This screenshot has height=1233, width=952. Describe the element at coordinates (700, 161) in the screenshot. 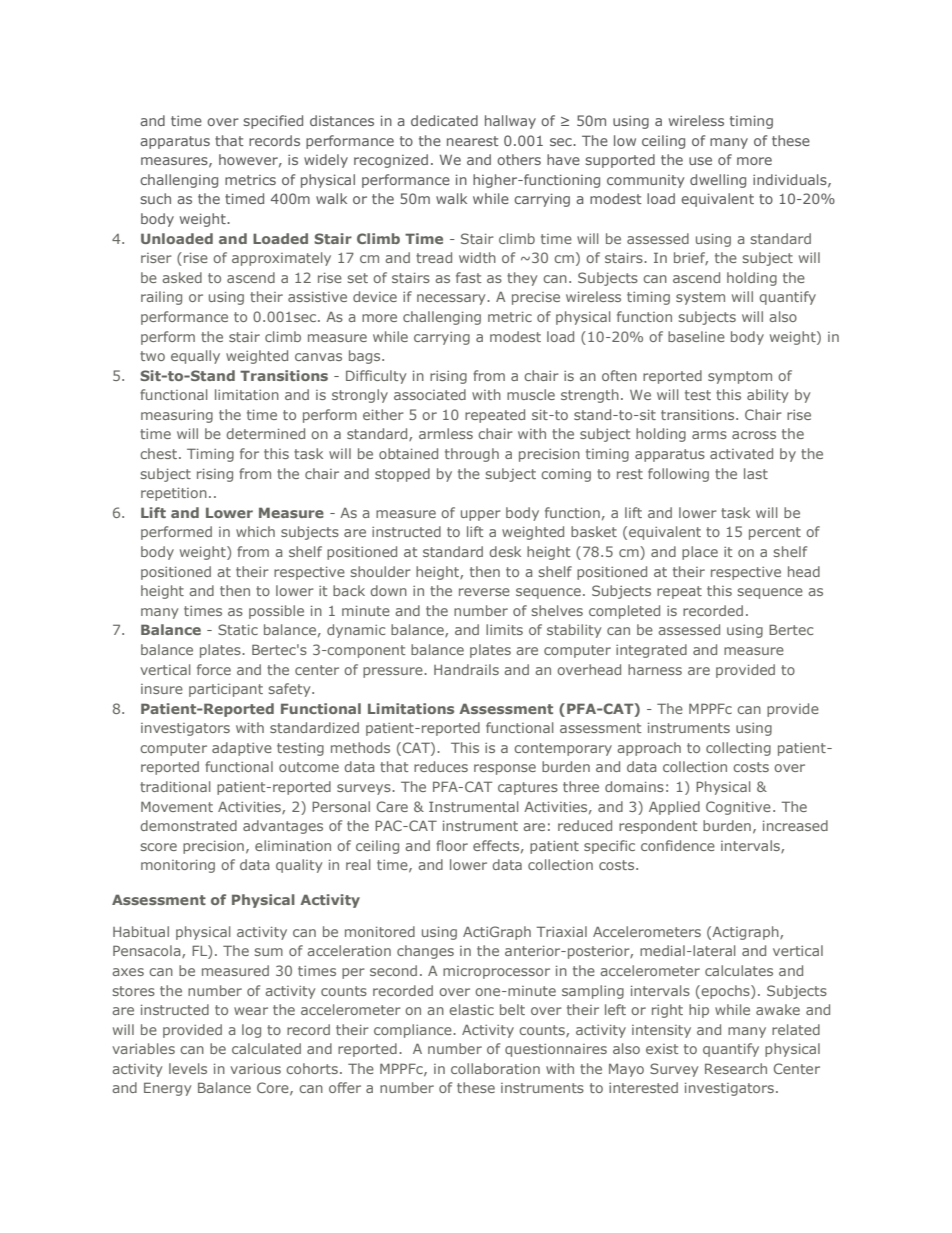

I see `use` at that location.
